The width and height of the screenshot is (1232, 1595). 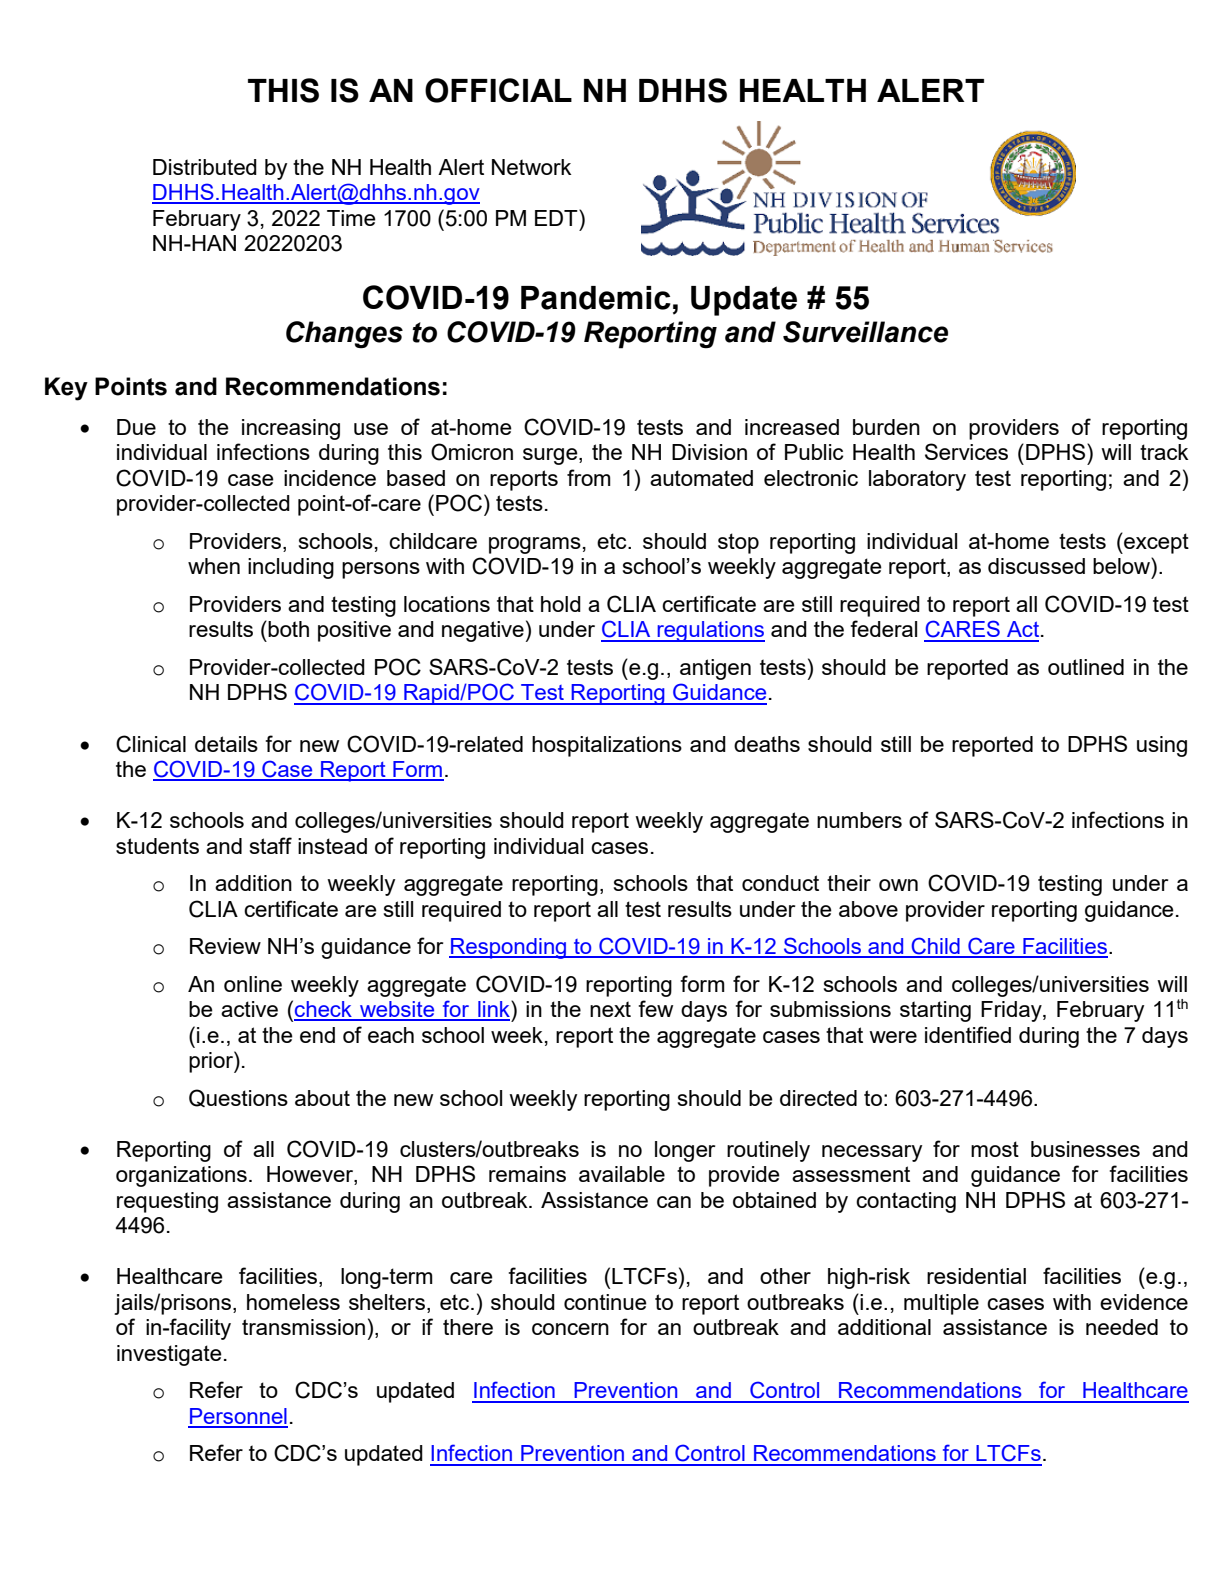 I want to click on Network, so click(x=532, y=167).
